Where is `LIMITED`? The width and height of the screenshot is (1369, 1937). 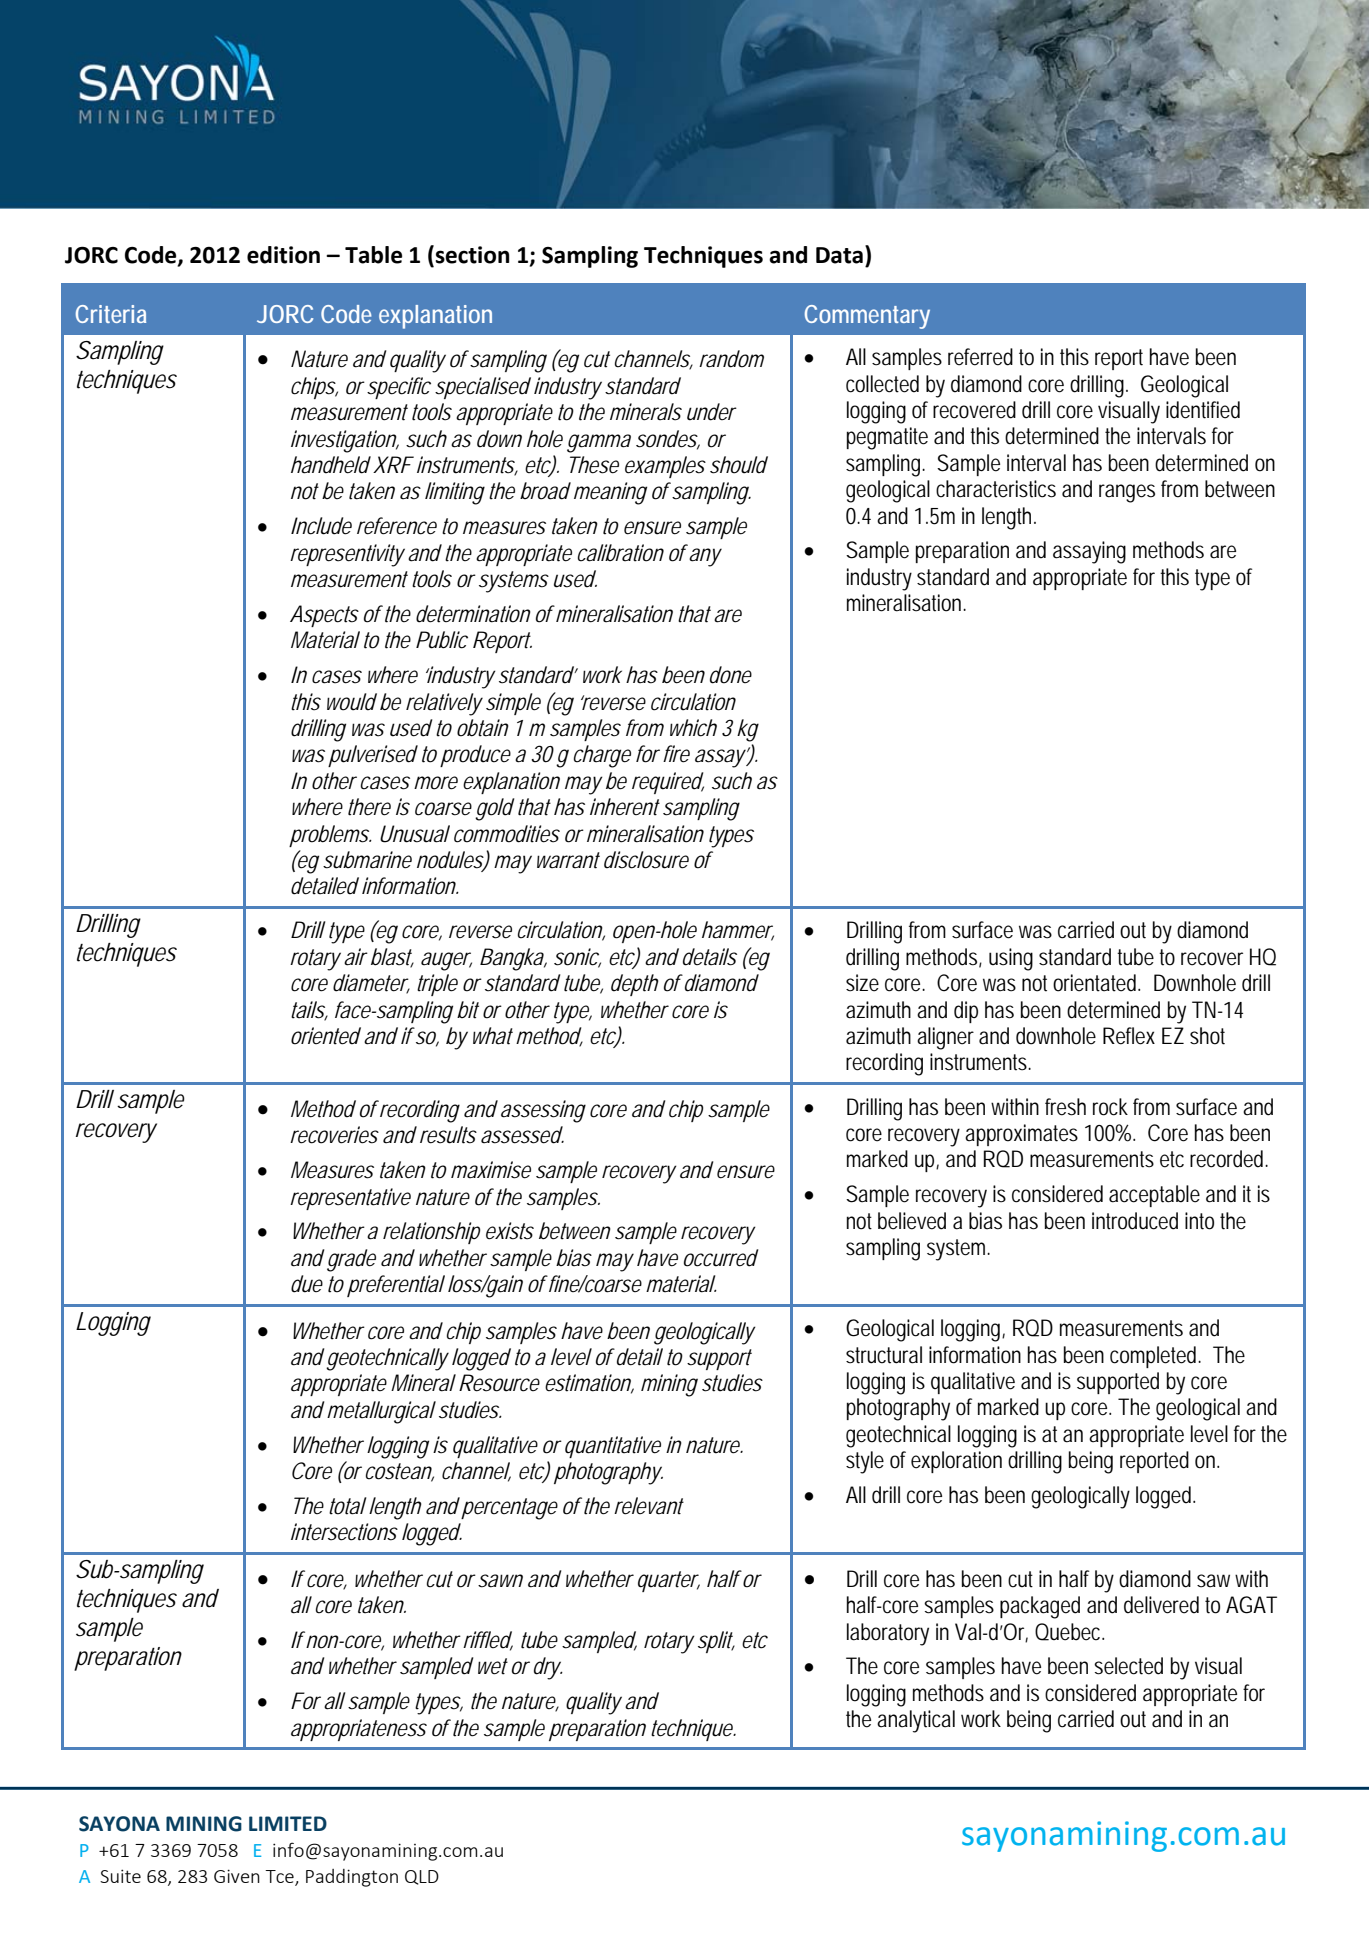
LIMITED is located at coordinates (288, 1823).
